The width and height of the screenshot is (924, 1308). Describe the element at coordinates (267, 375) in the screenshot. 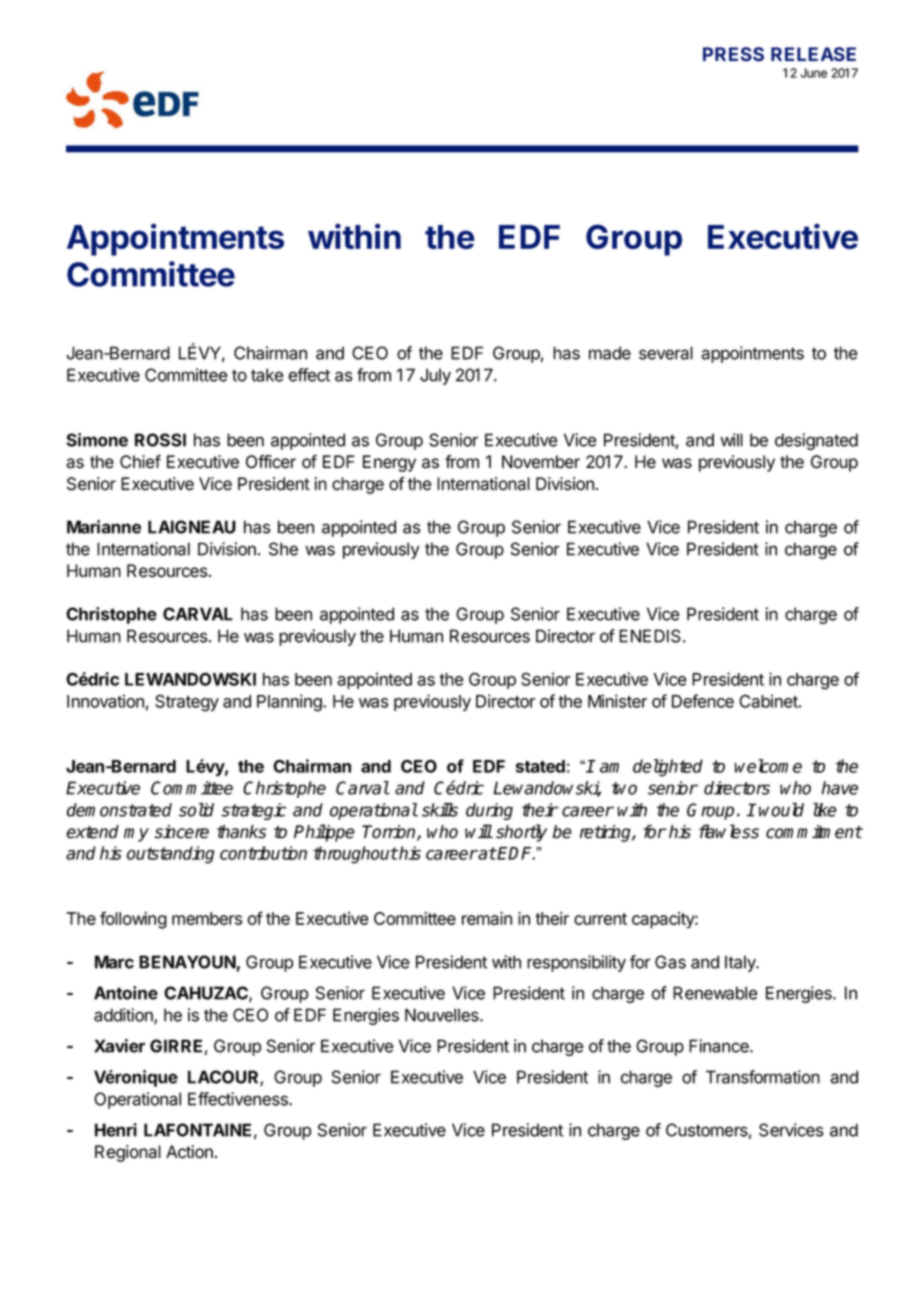

I see `take` at that location.
